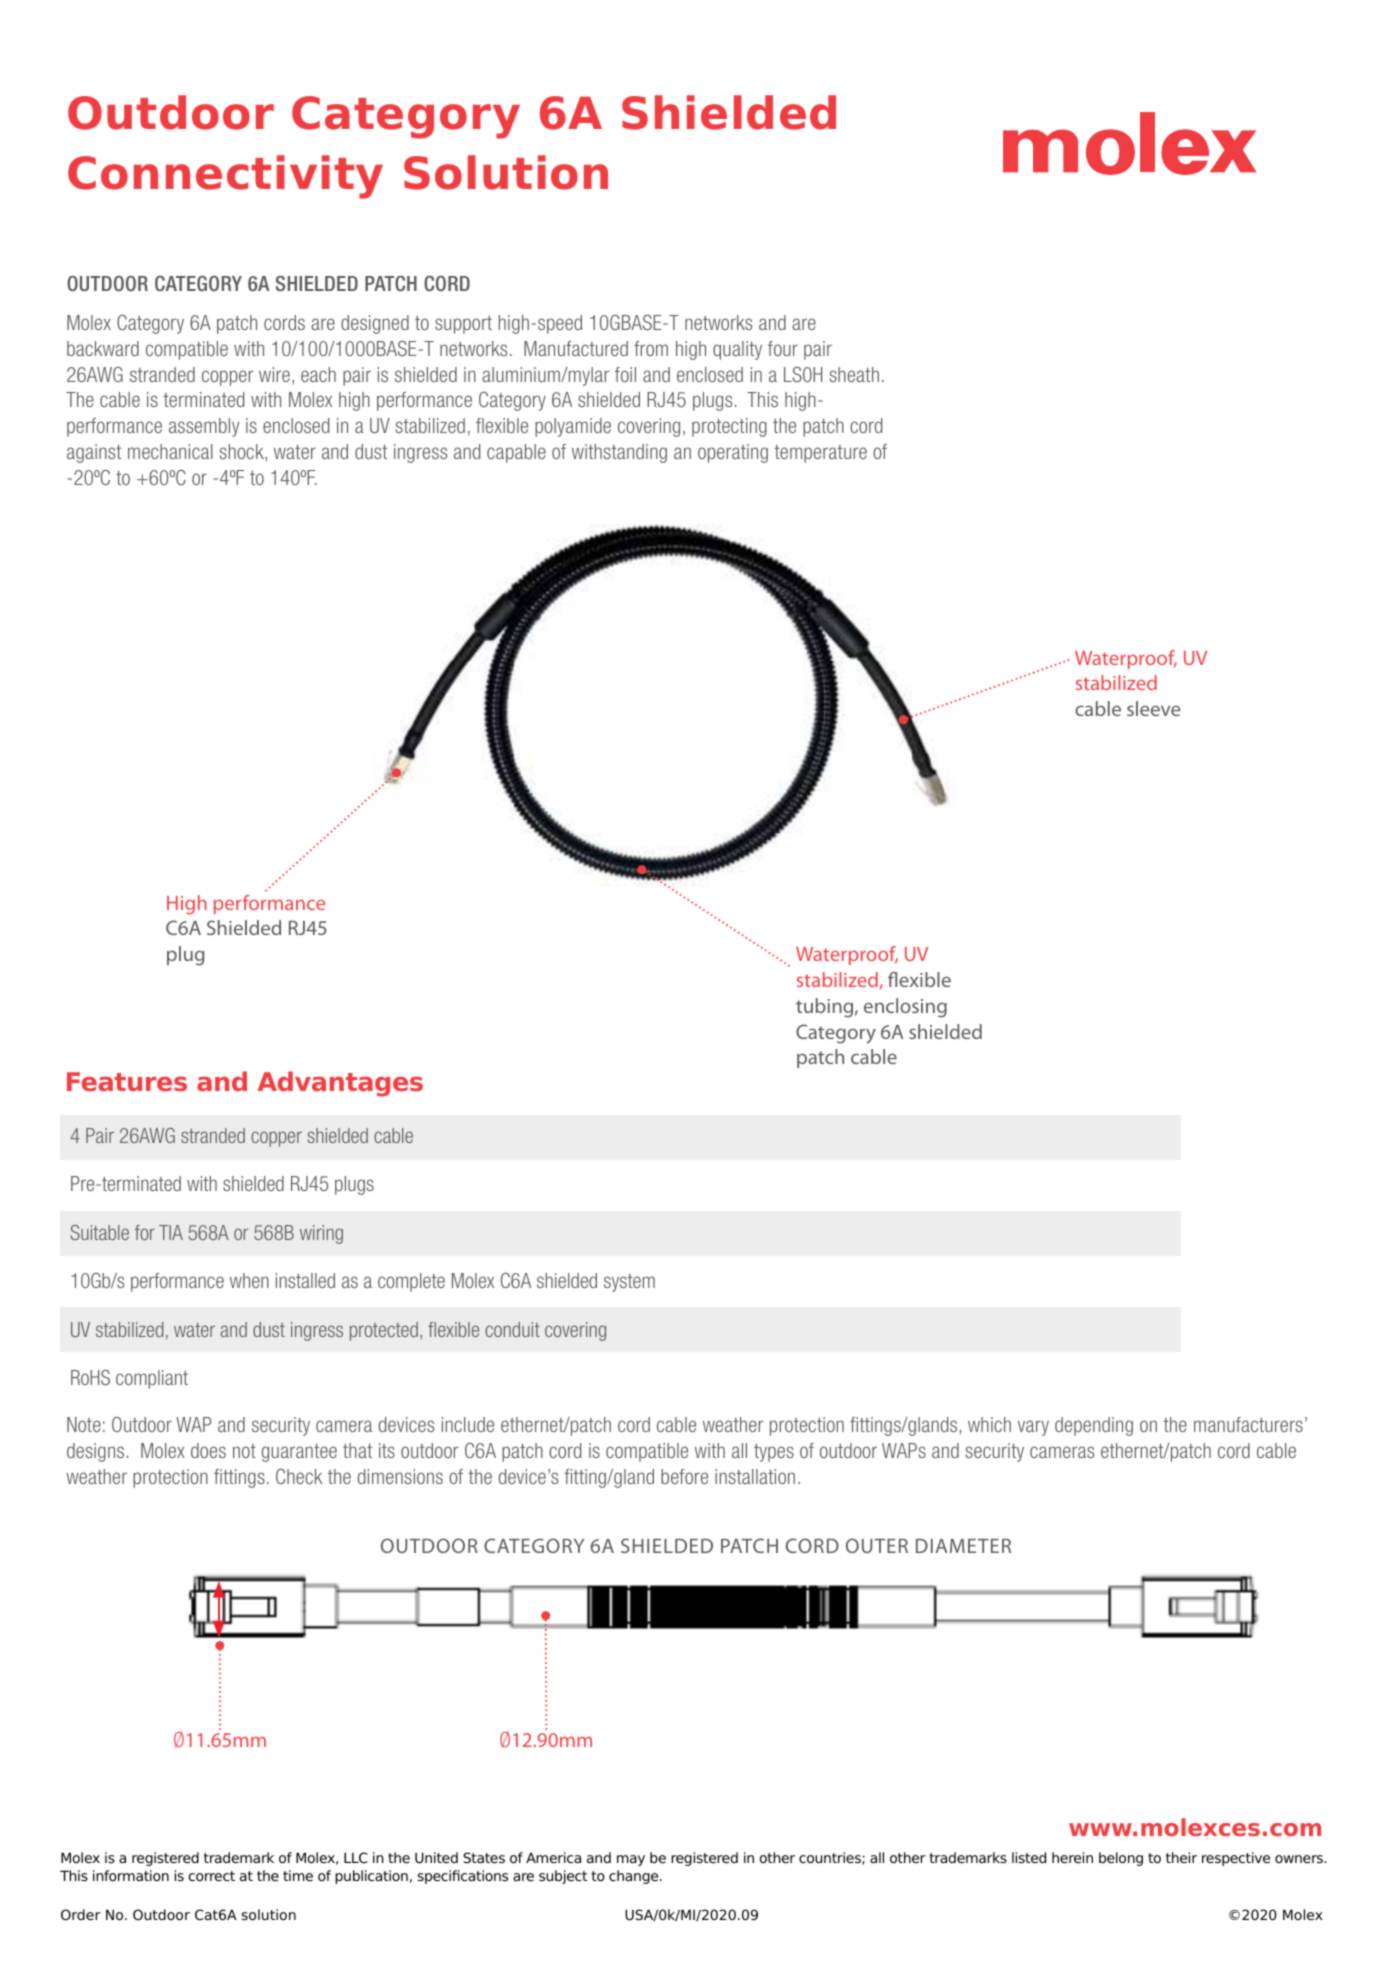 The width and height of the screenshot is (1392, 1968). What do you see at coordinates (249, 1280) in the screenshot?
I see `when` at bounding box center [249, 1280].
